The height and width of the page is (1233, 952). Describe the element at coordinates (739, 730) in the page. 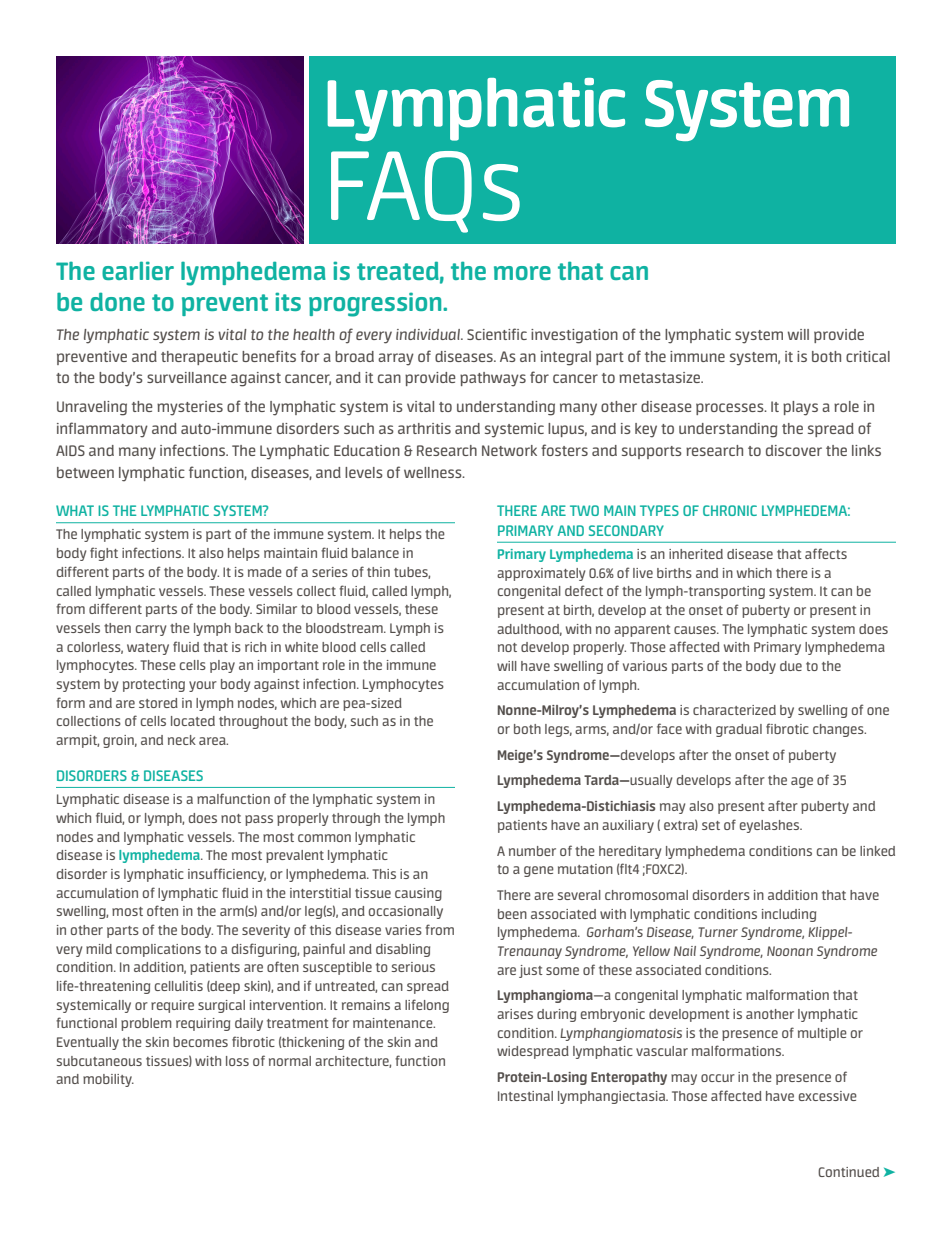

I see `gradual` at that location.
